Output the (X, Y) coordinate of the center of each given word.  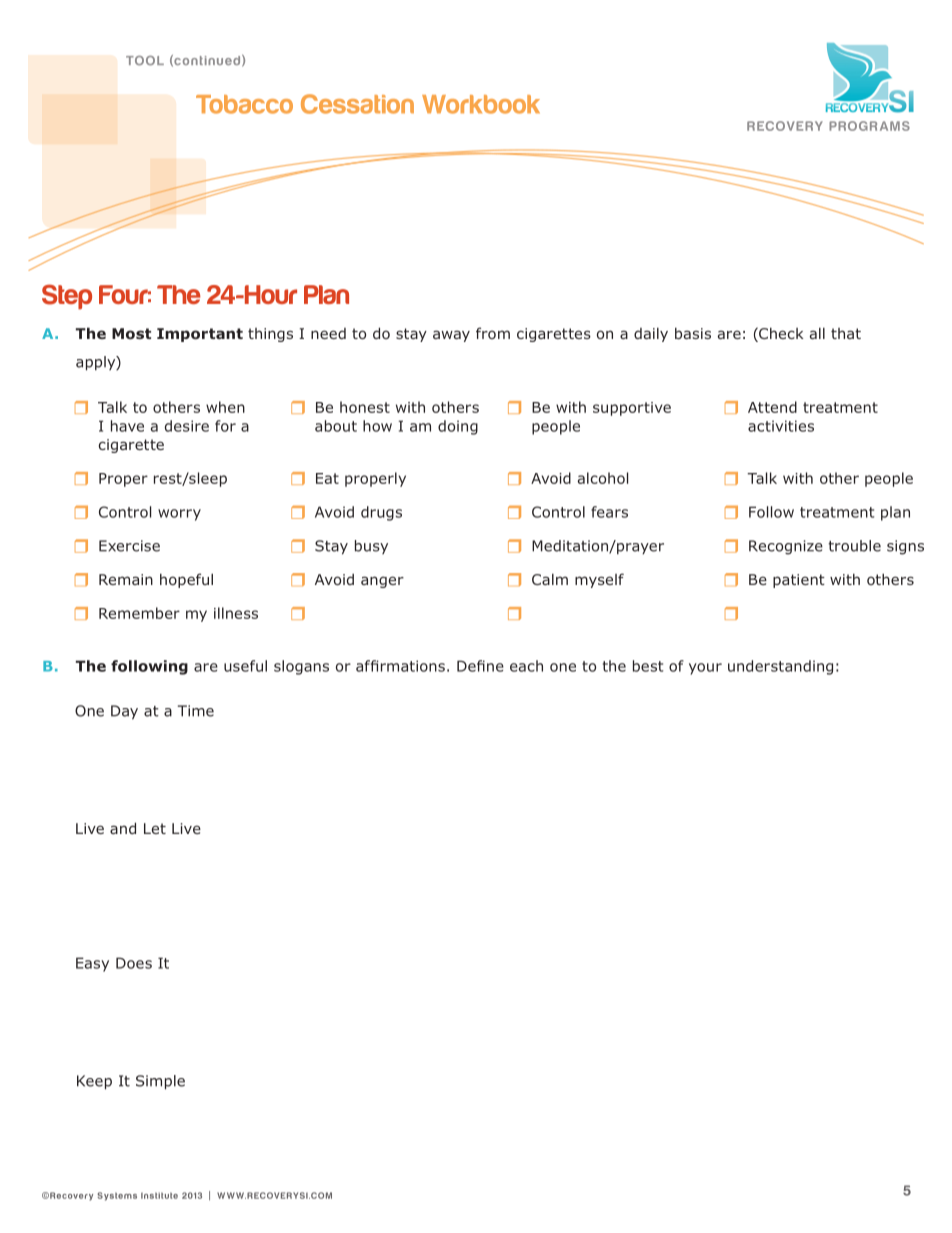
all (817, 333)
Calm (550, 579)
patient (799, 581)
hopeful (186, 580)
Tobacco (244, 104)
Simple (160, 1082)
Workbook (481, 104)
